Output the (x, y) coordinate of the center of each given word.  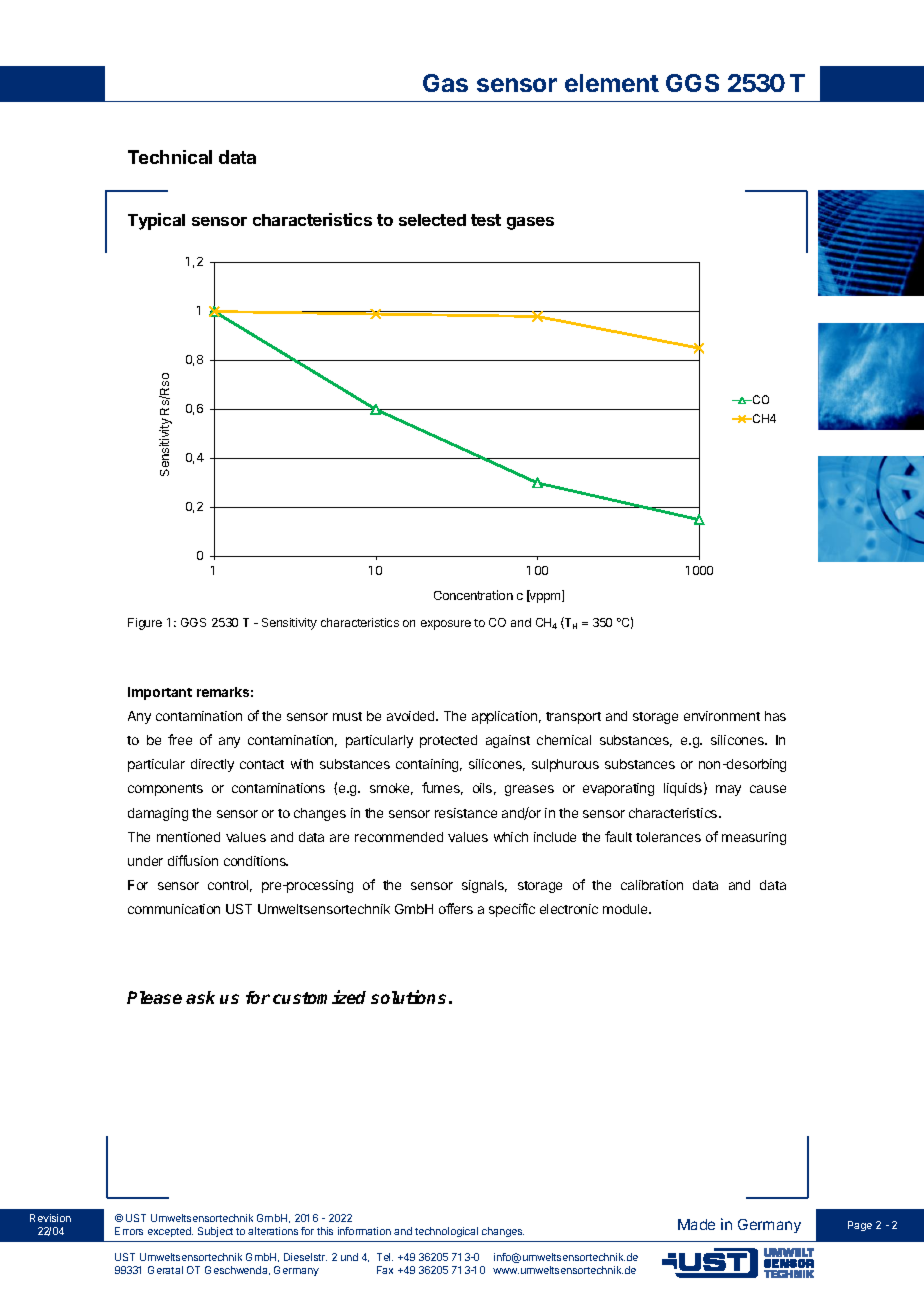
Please (154, 997)
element (612, 83)
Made (696, 1224)
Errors (129, 1231)
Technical (170, 157)
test (486, 220)
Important (160, 693)
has (775, 716)
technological (446, 1232)
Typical (156, 221)
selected (432, 220)
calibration (652, 885)
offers (456, 908)
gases (530, 223)
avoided (412, 716)
